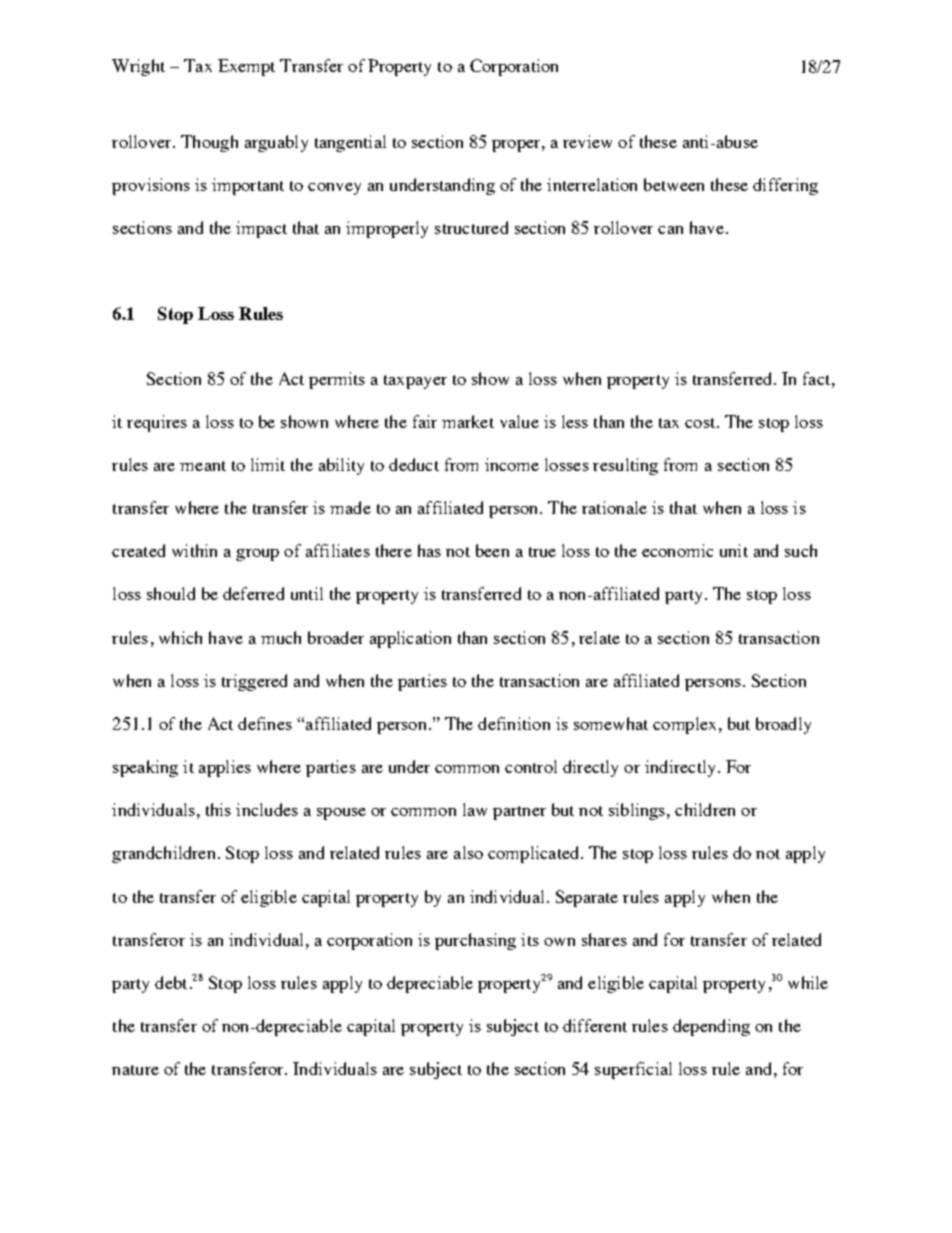  What do you see at coordinates (135, 1070) in the screenshot?
I see `nature` at bounding box center [135, 1070].
